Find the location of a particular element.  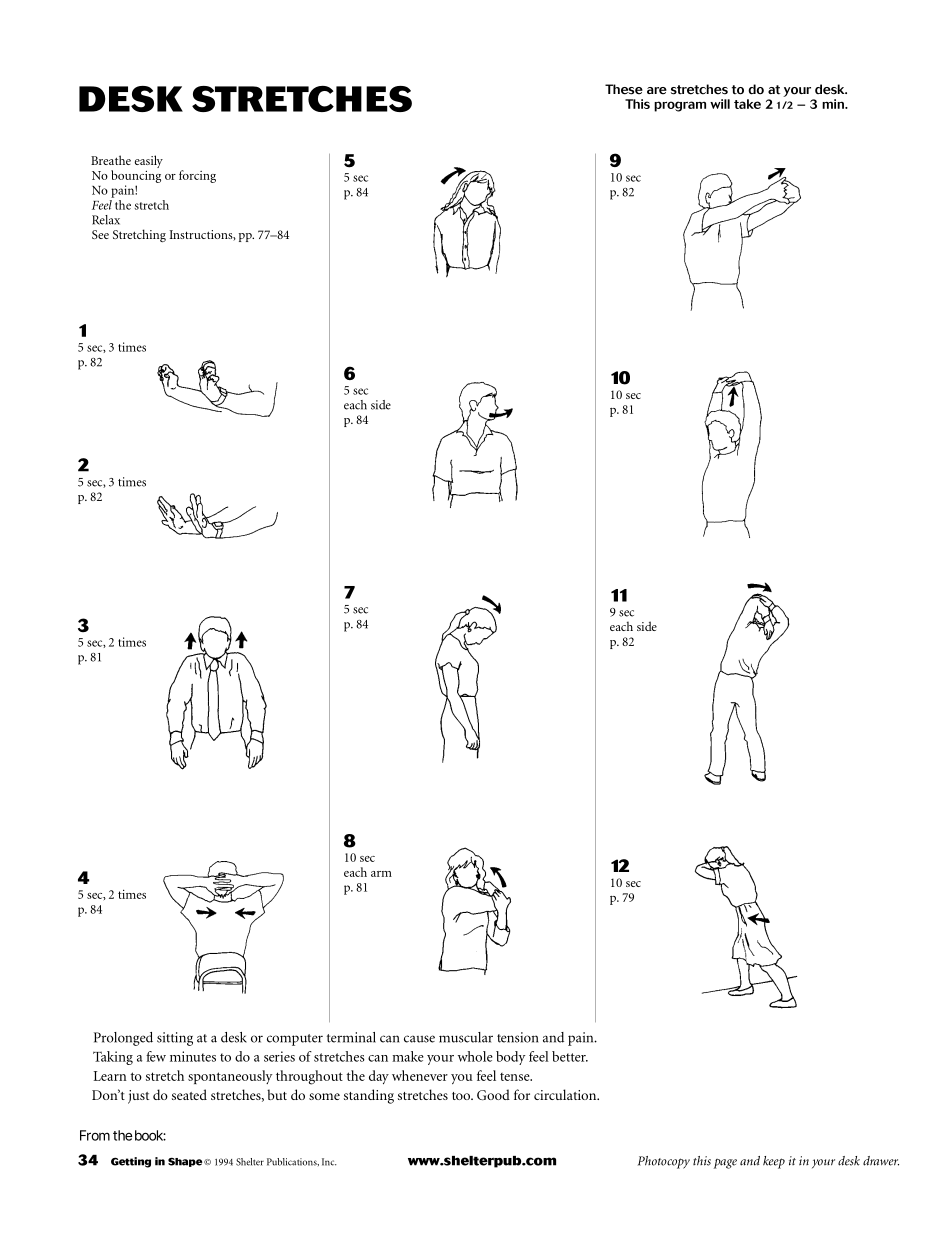

better is located at coordinates (570, 1056).
